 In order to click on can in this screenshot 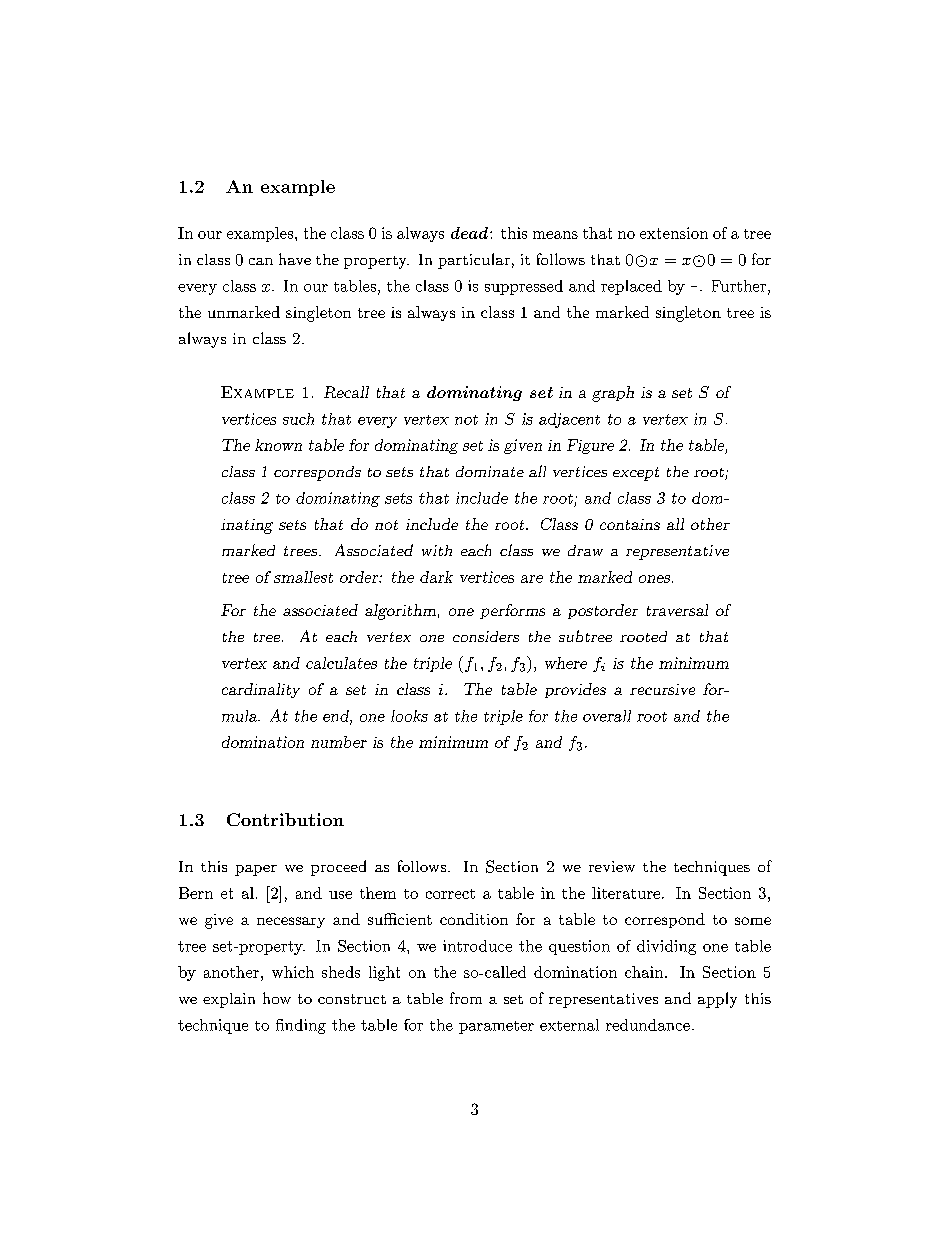, I will do `click(261, 261)`.
